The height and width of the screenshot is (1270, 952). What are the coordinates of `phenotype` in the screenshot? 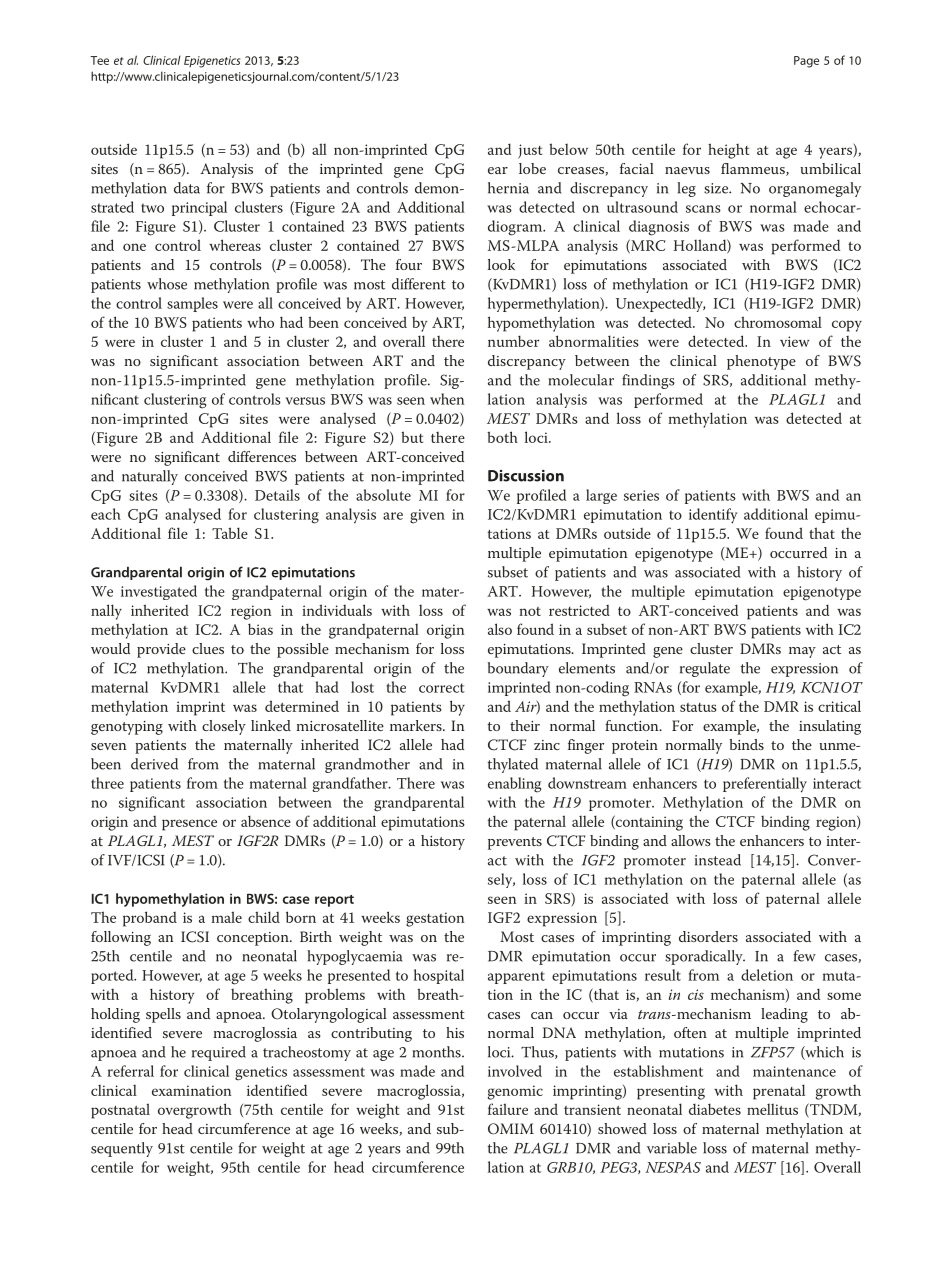 It's located at (761, 362).
